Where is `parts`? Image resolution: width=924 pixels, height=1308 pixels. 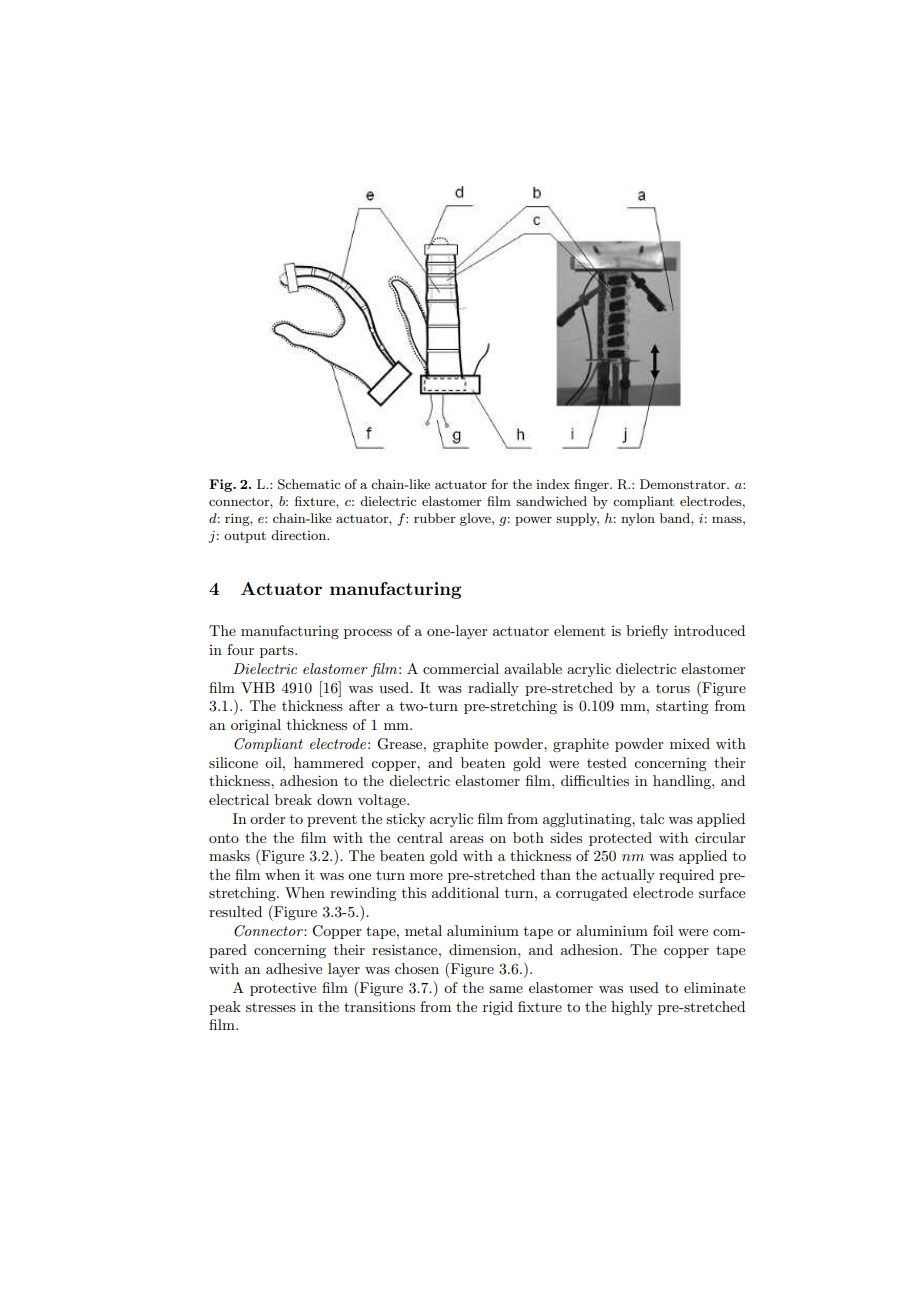
parts is located at coordinates (278, 652).
